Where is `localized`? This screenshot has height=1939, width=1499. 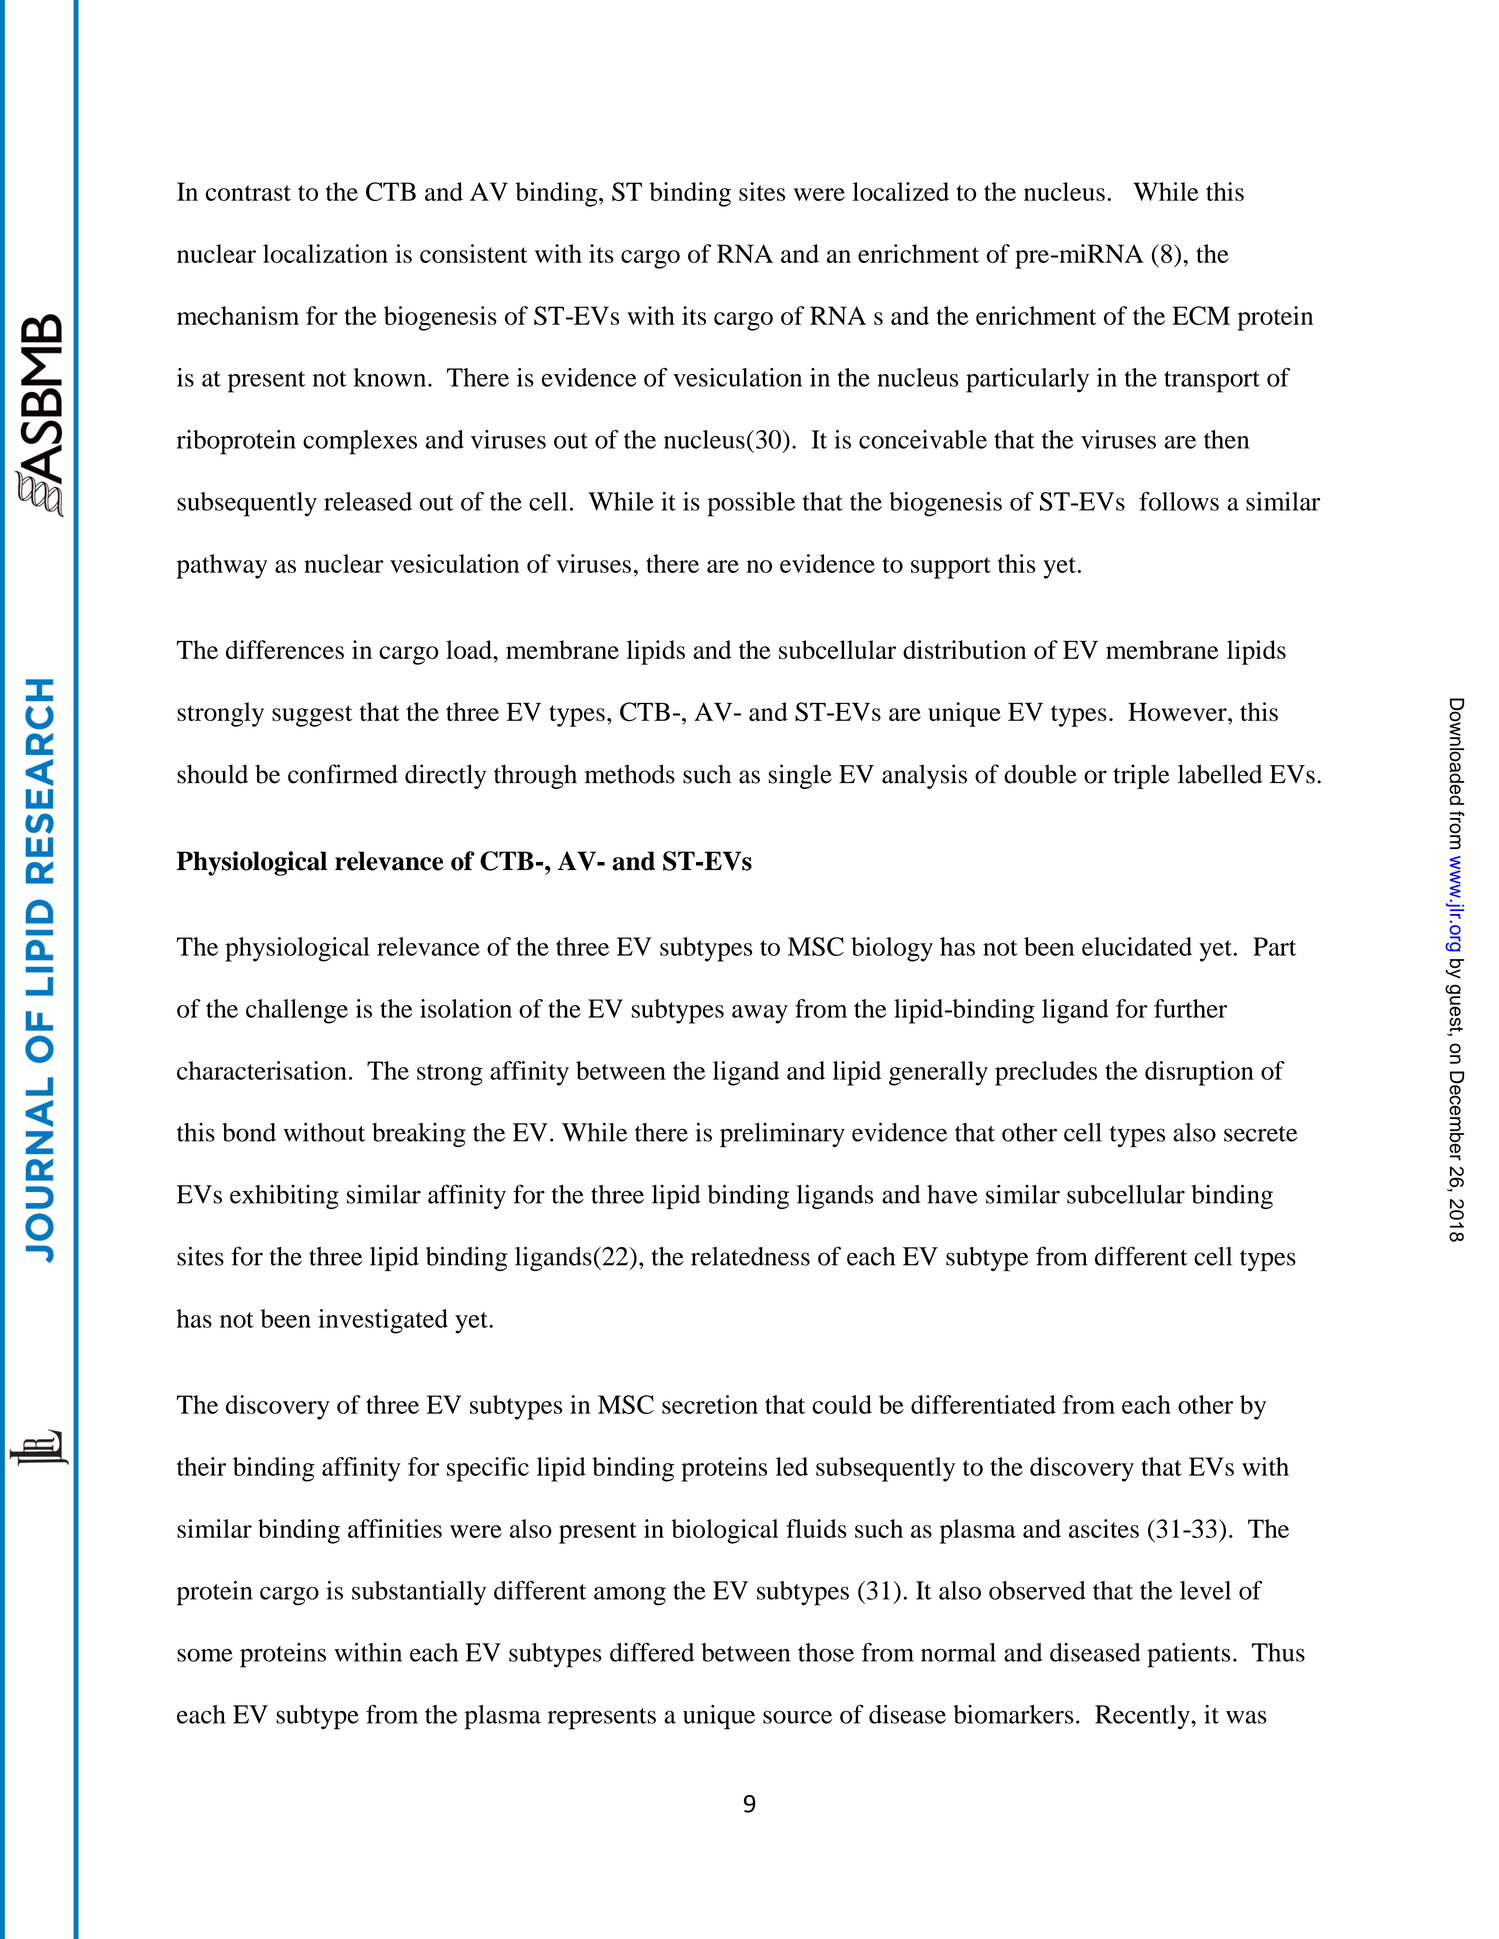
localized is located at coordinates (901, 191).
